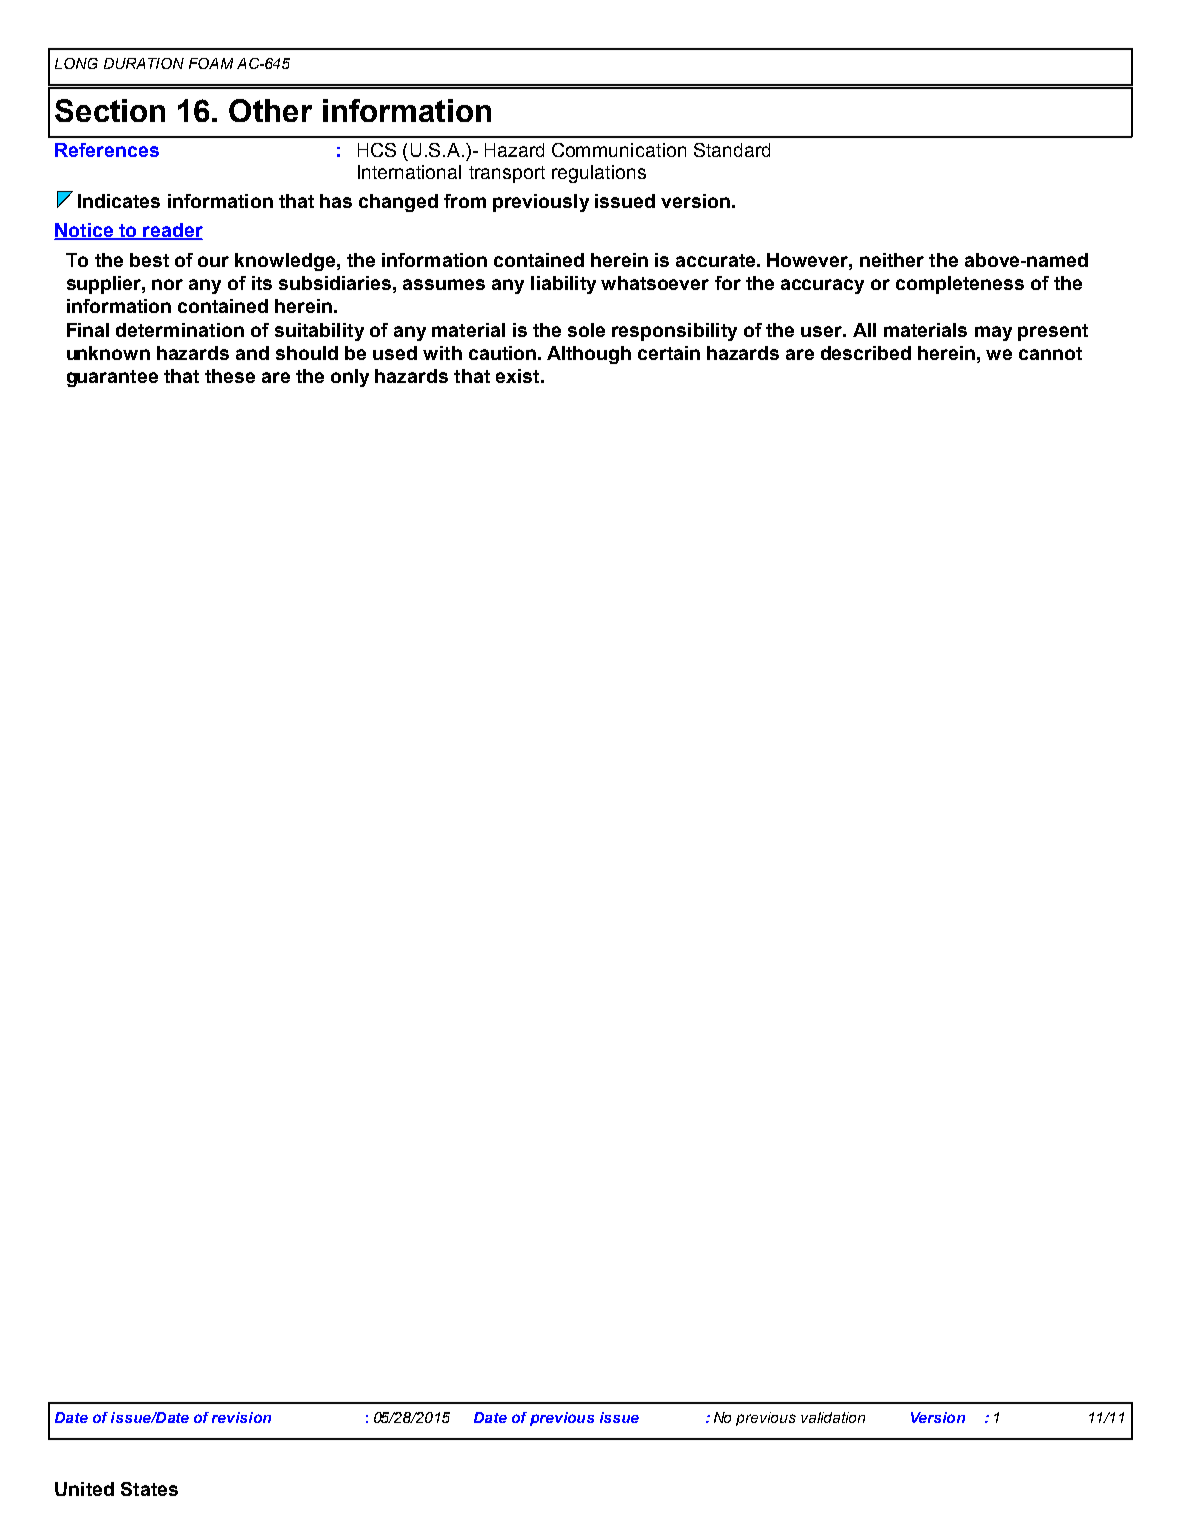 Image resolution: width=1184 pixels, height=1533 pixels. I want to click on cannot, so click(1050, 353).
